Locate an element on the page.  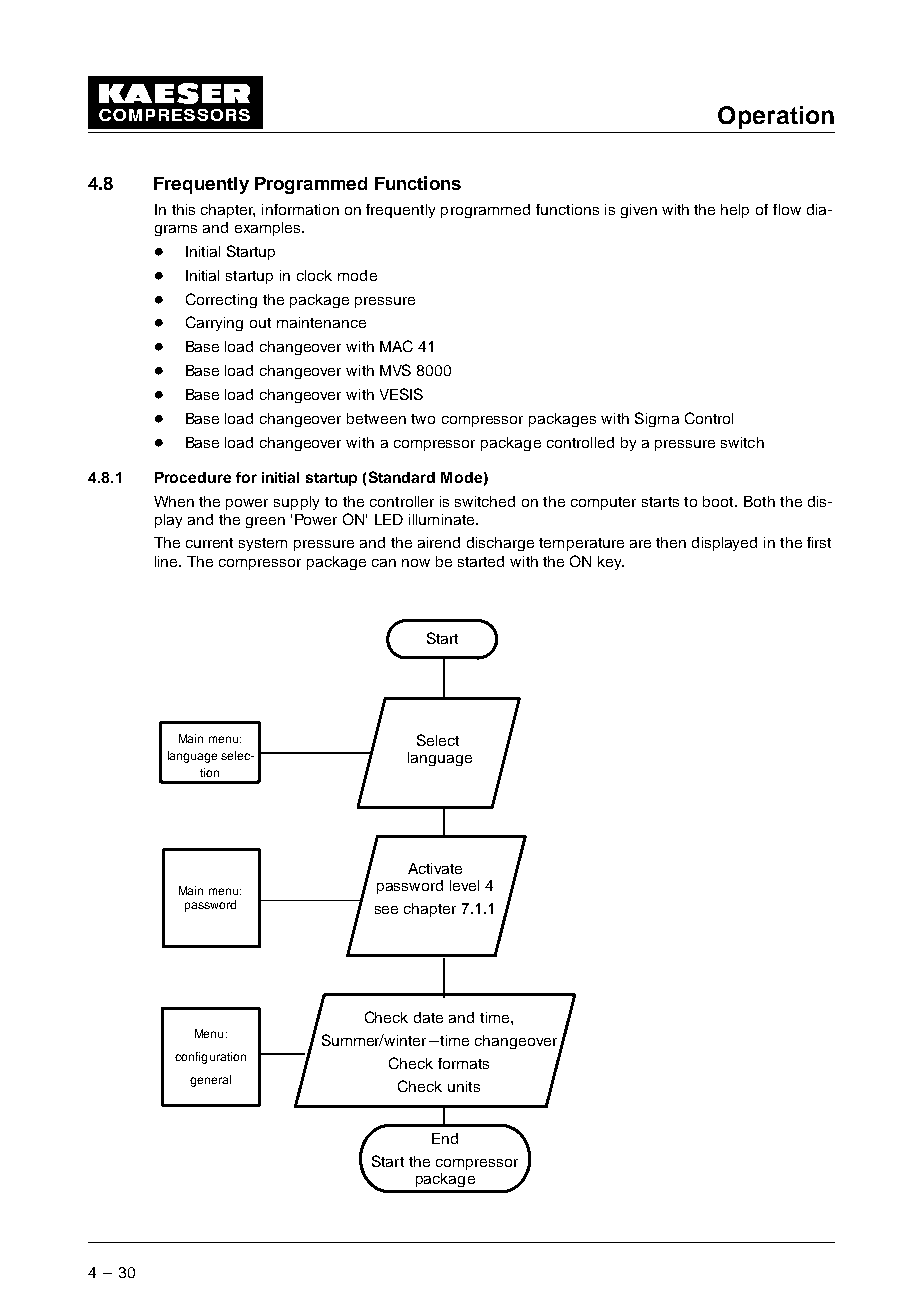
level is located at coordinates (464, 885).
